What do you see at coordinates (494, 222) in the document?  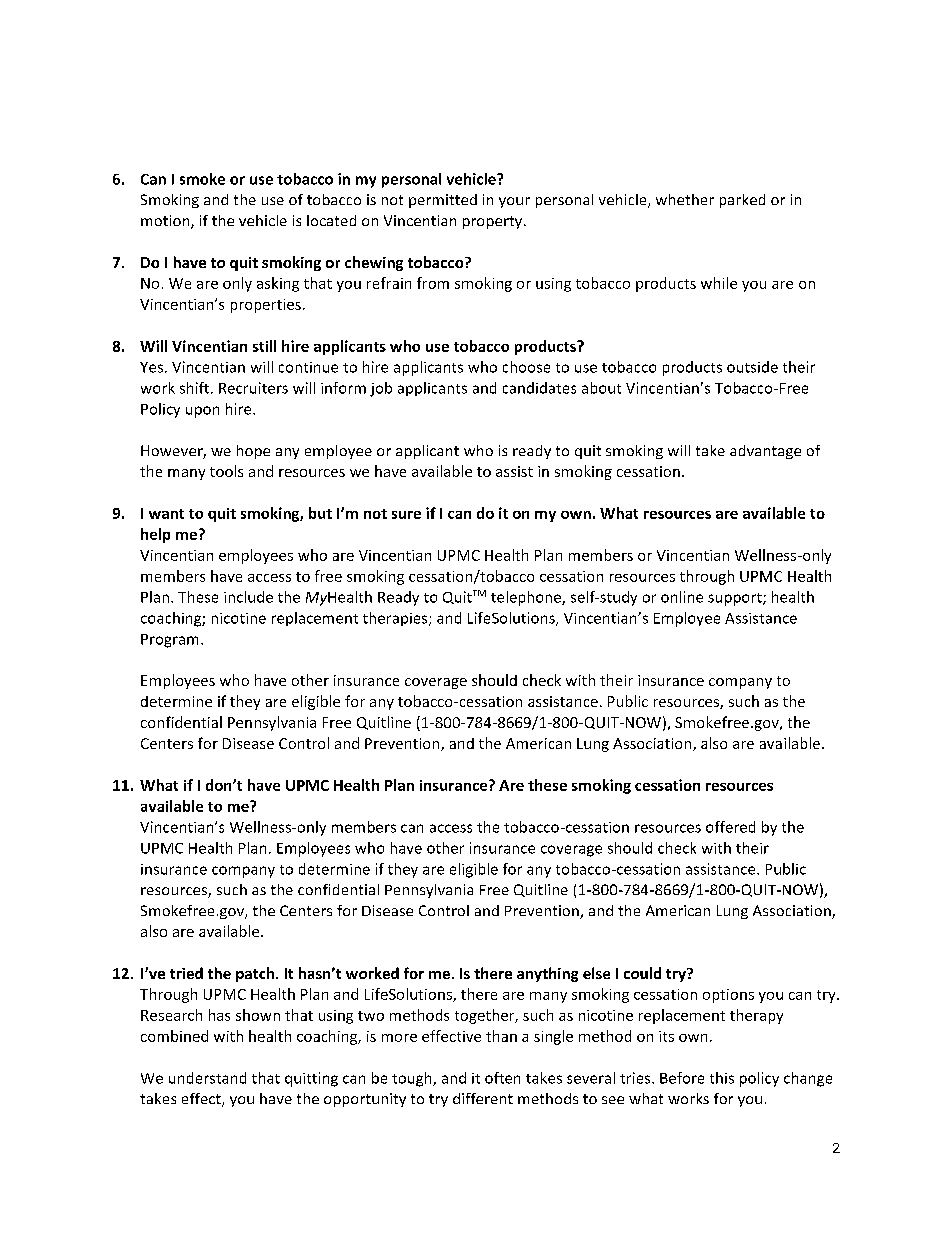 I see `property` at bounding box center [494, 222].
